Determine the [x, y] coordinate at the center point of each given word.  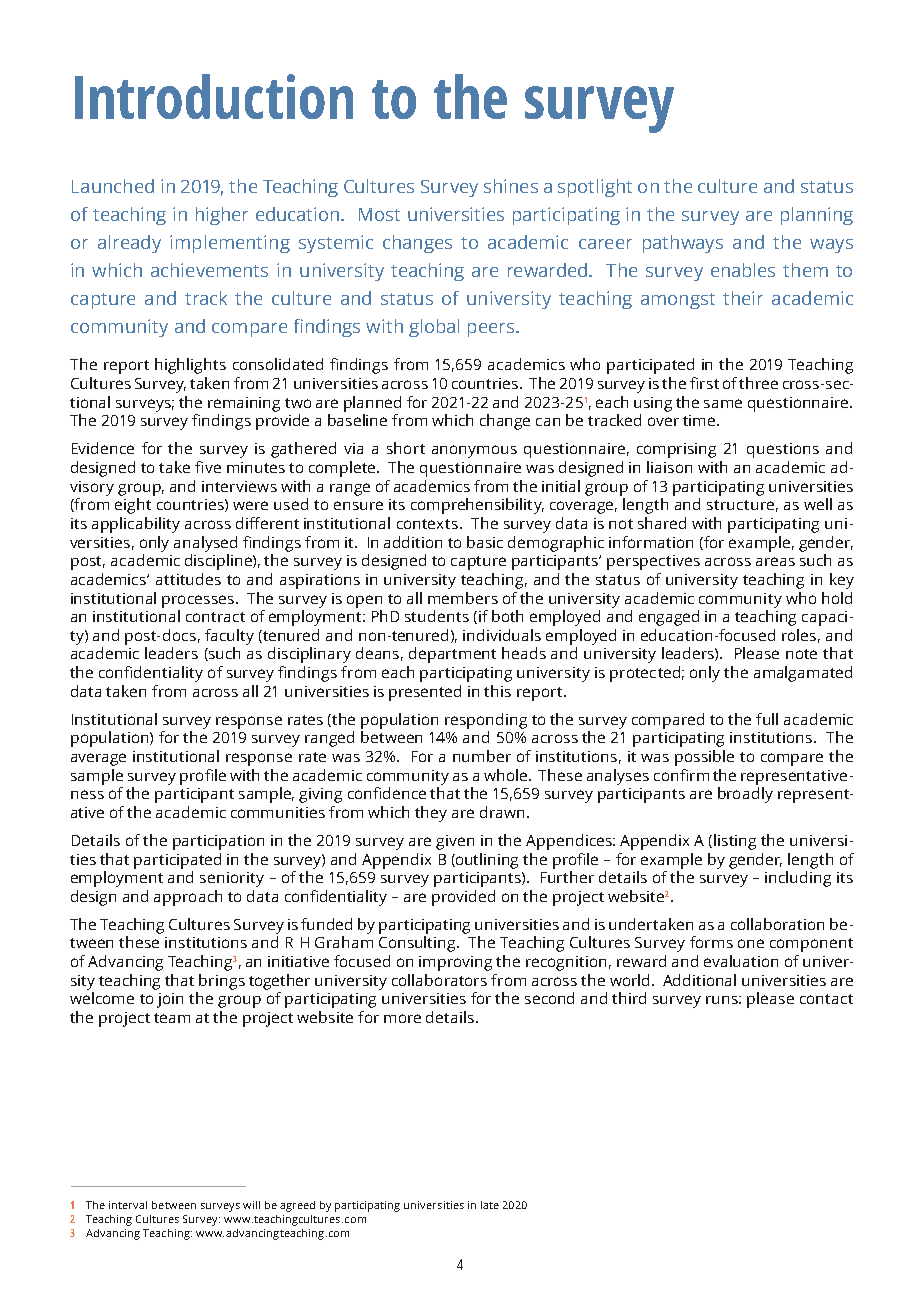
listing [735, 842]
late [490, 1205]
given [455, 842]
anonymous [474, 451]
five [208, 467]
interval [128, 1205]
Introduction [214, 96]
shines [511, 186]
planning [817, 216]
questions [783, 450]
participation [218, 842]
